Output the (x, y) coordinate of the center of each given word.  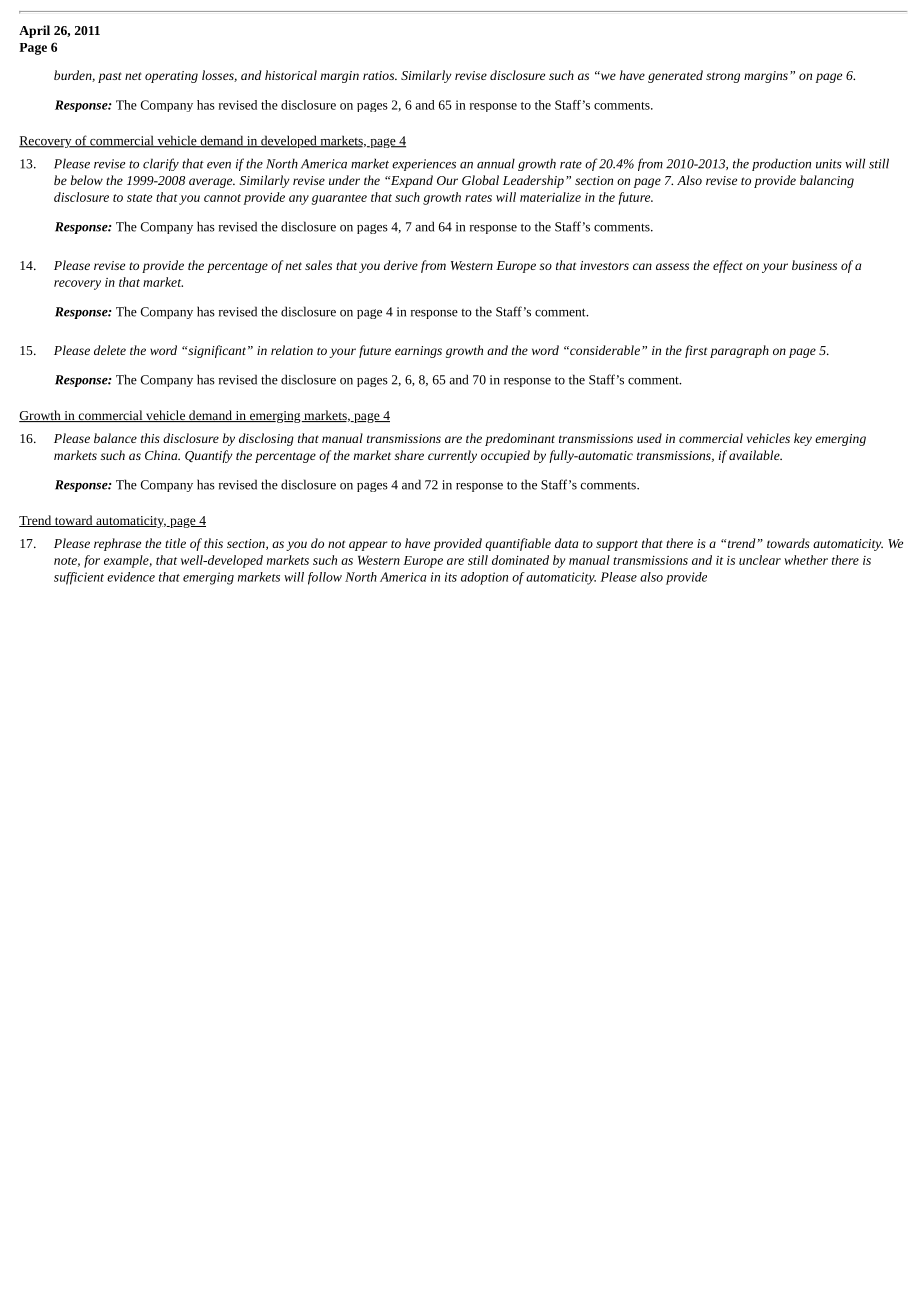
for (92, 561)
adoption (484, 578)
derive (401, 265)
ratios (379, 75)
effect (728, 266)
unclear (760, 560)
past (110, 77)
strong (723, 77)
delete (110, 350)
